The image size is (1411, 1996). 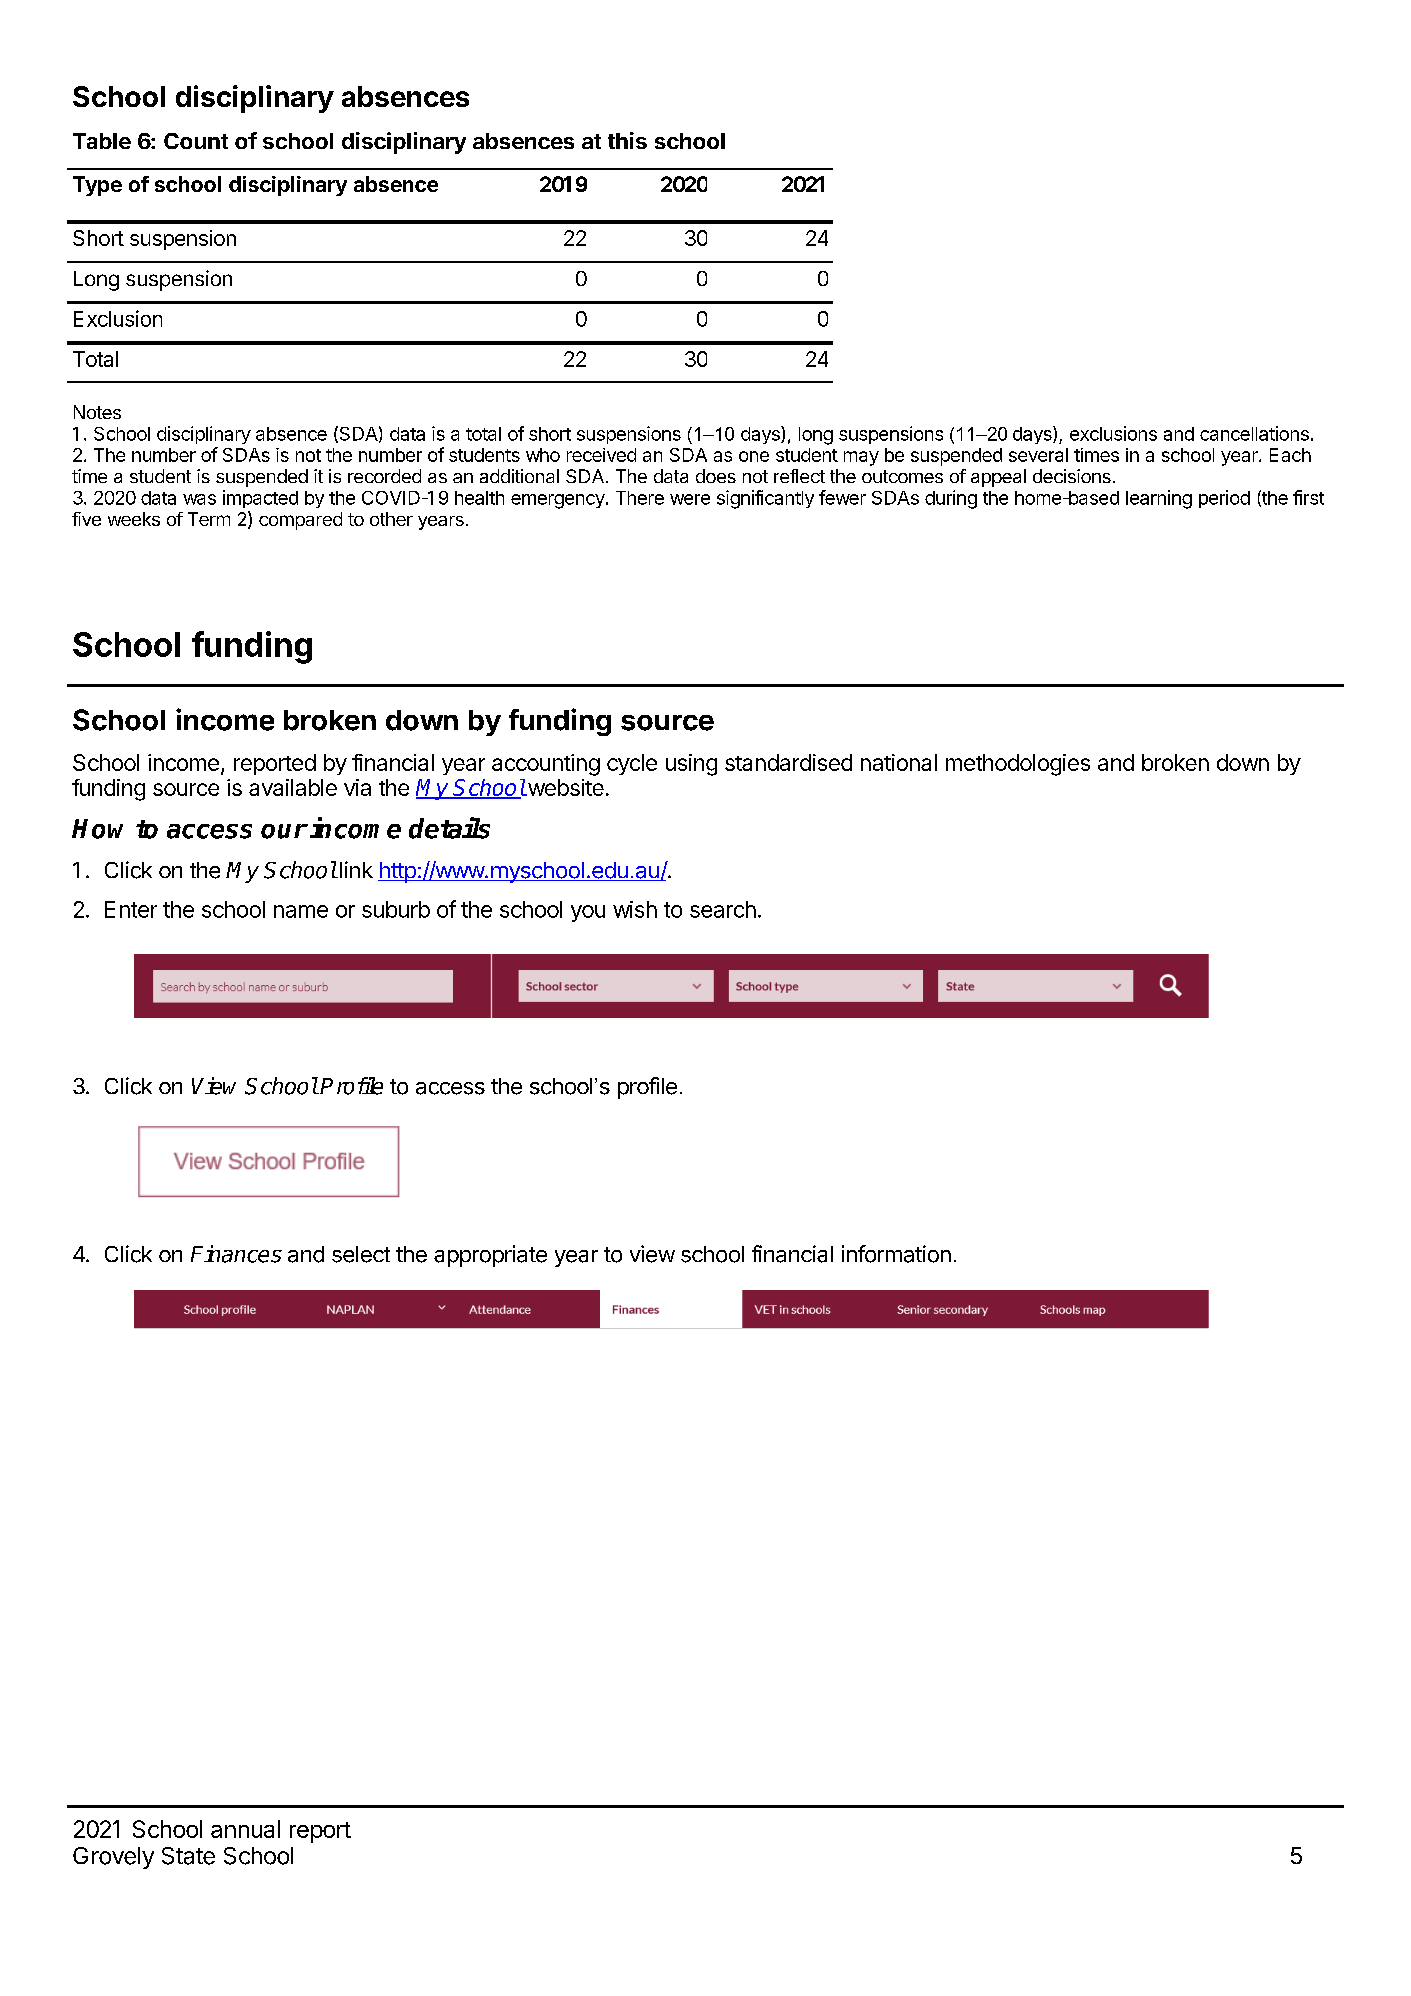 What do you see at coordinates (1159, 499) in the screenshot?
I see `learning` at bounding box center [1159, 499].
